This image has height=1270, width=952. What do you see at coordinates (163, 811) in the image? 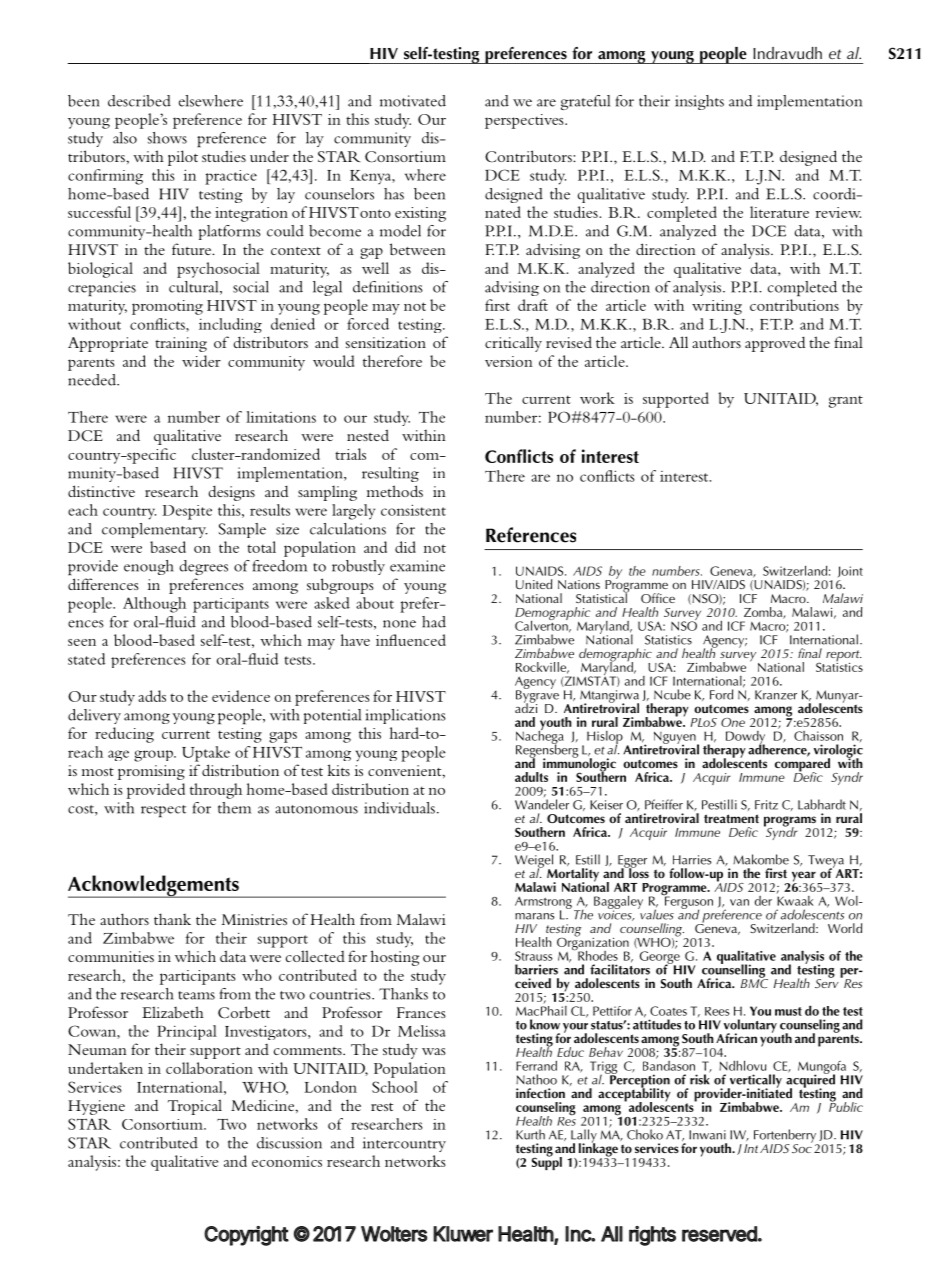
I see `respect` at bounding box center [163, 811].
